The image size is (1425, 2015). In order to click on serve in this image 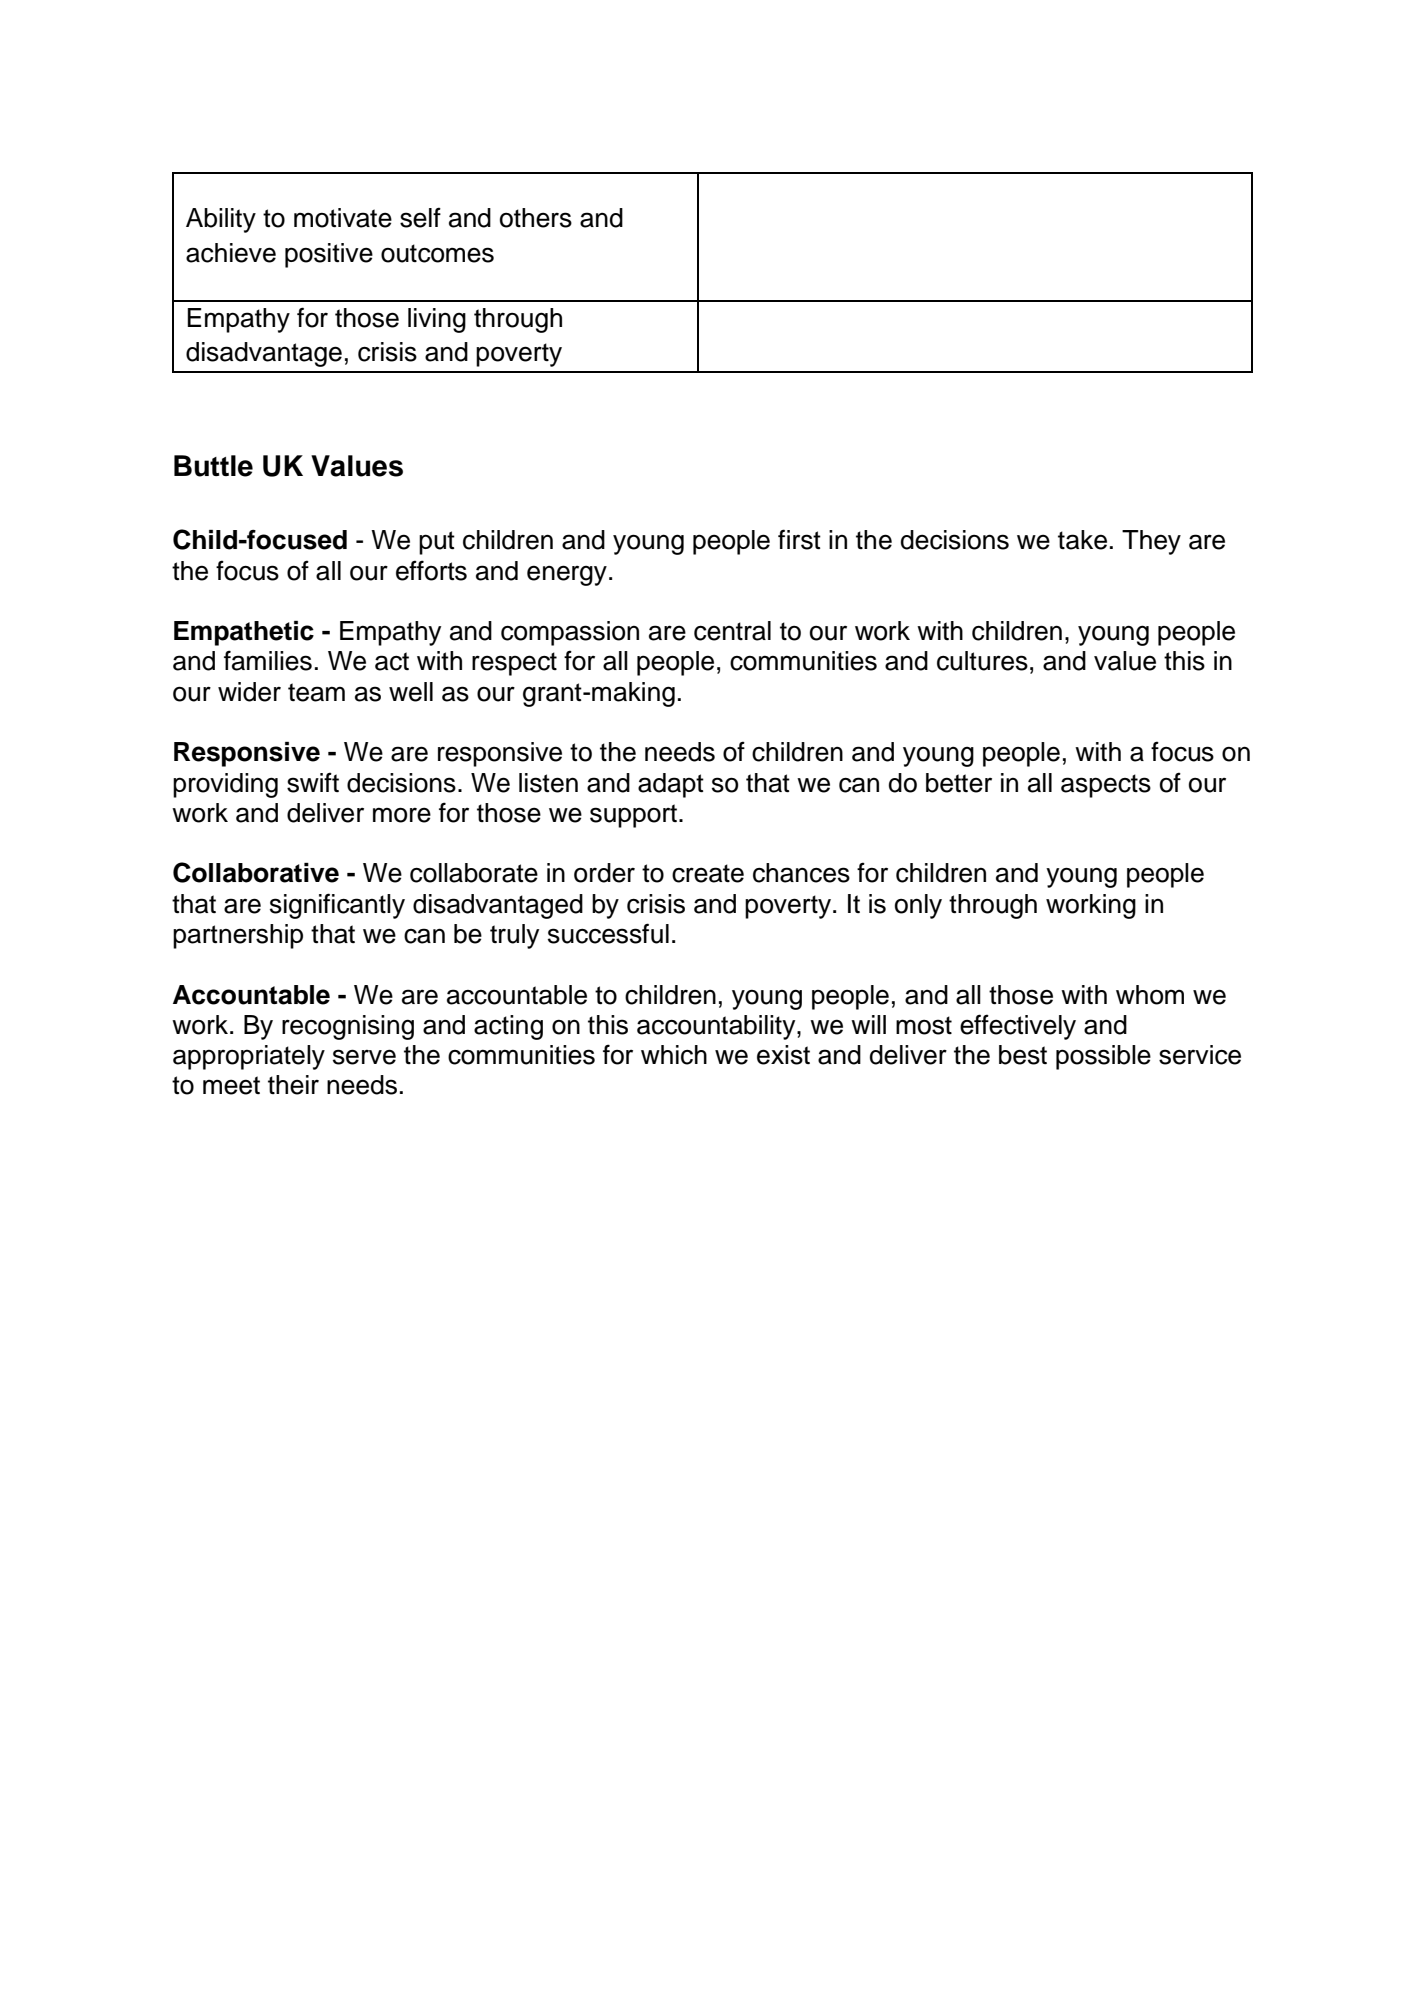, I will do `click(364, 1057)`.
